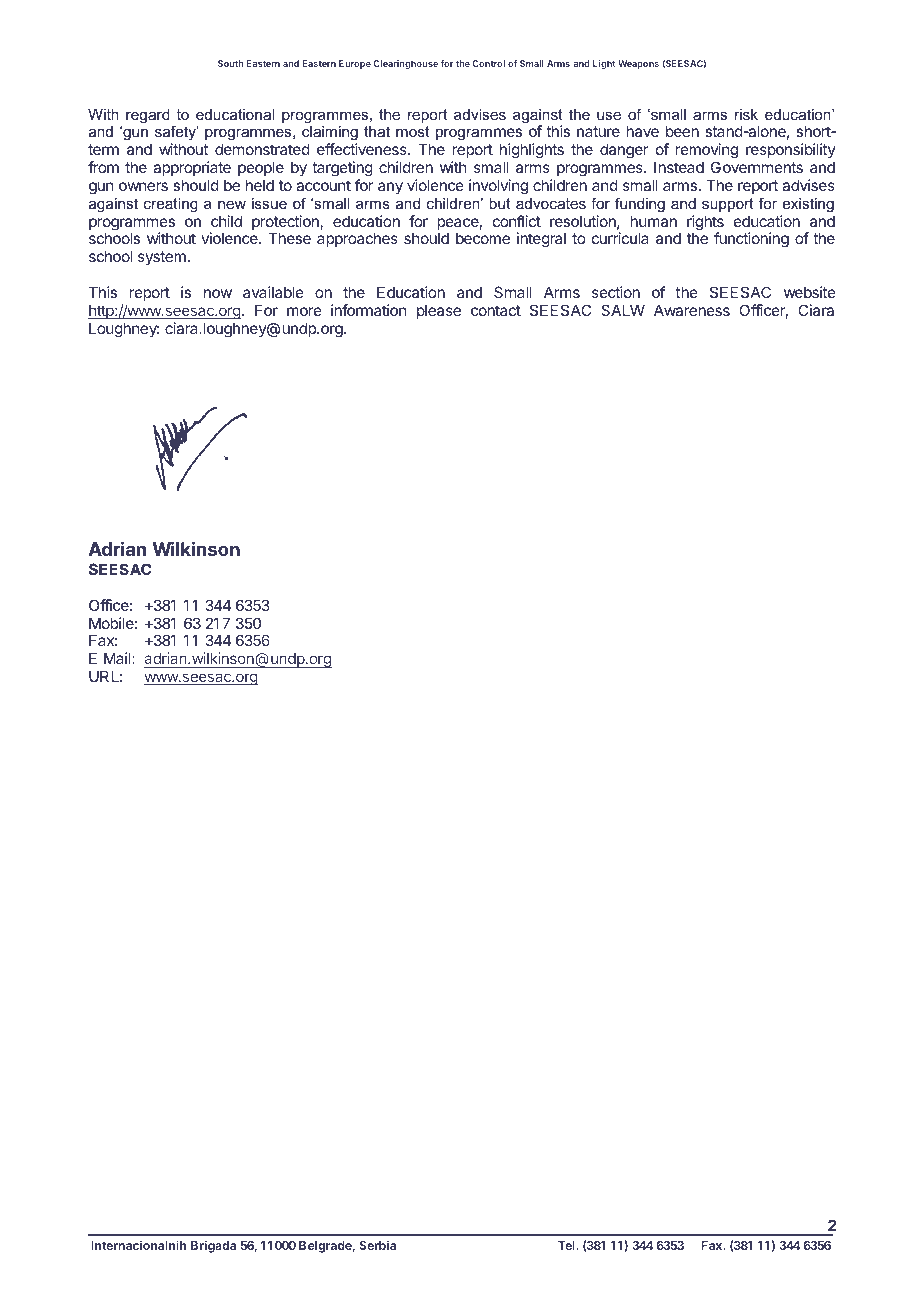 Image resolution: width=924 pixels, height=1308 pixels. Describe the element at coordinates (218, 293) in the screenshot. I see `now` at that location.
